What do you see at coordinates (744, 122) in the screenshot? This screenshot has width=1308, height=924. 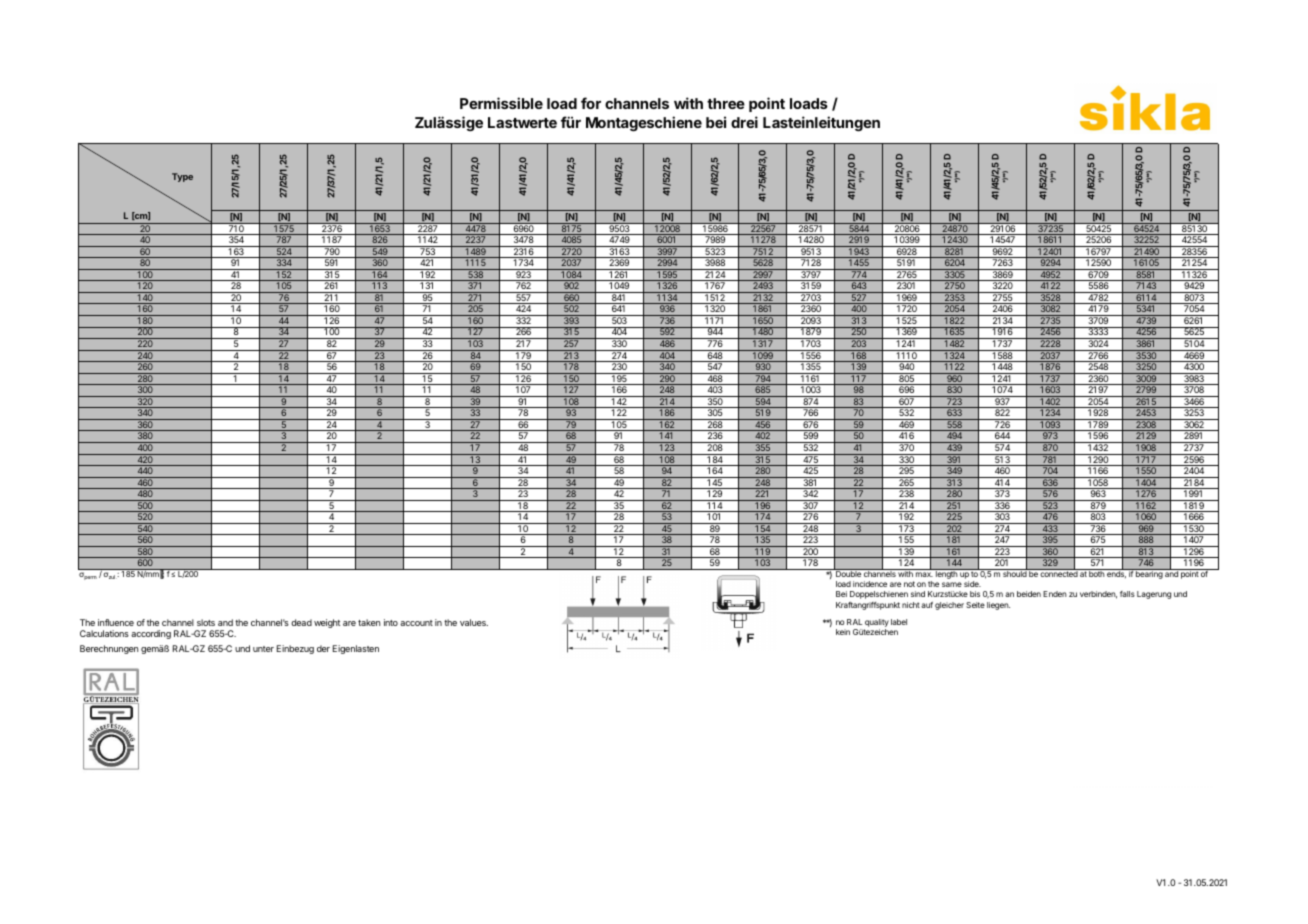 I see `drei` at bounding box center [744, 122].
